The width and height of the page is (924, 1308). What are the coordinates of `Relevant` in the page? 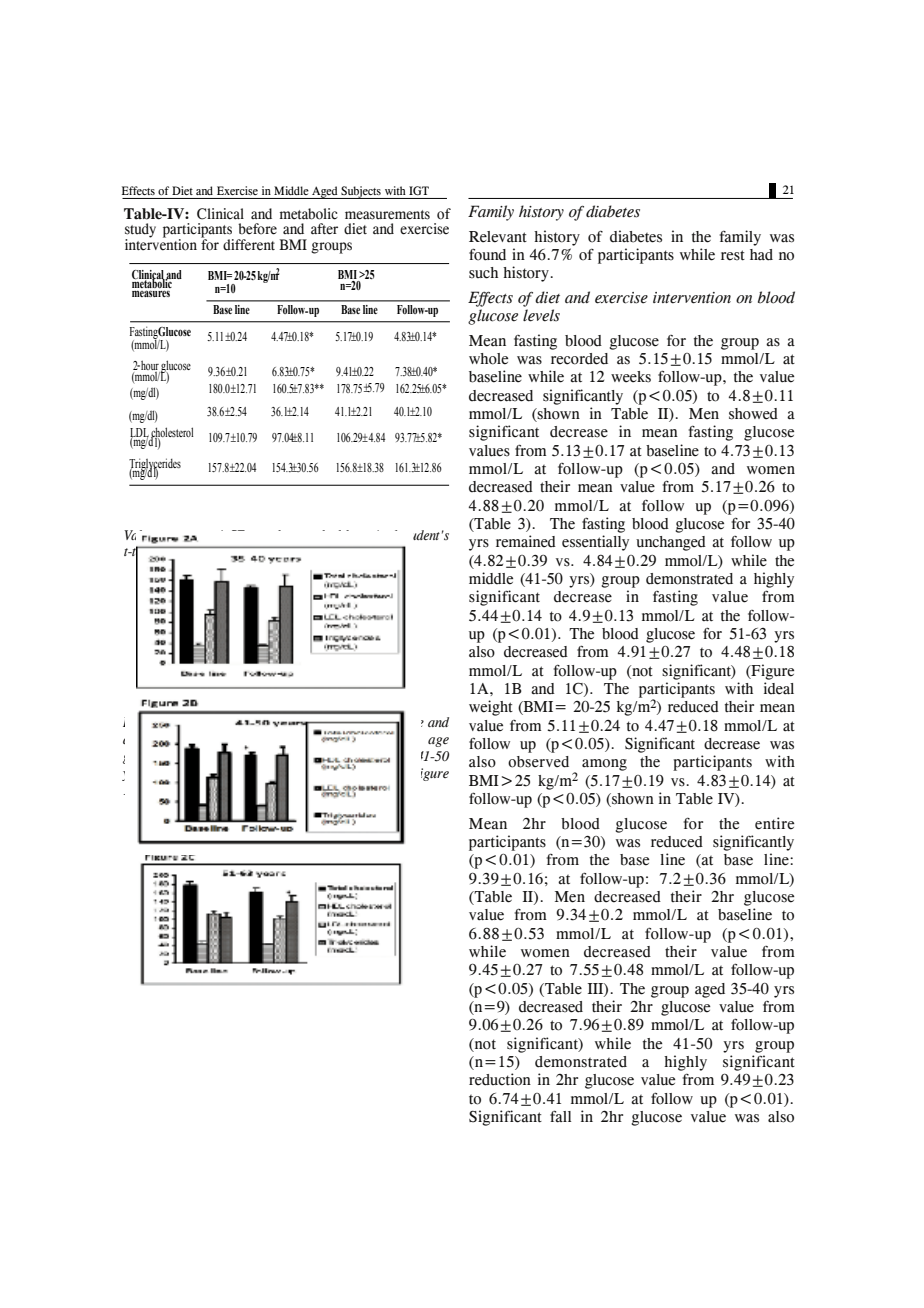 It's located at (498, 237).
